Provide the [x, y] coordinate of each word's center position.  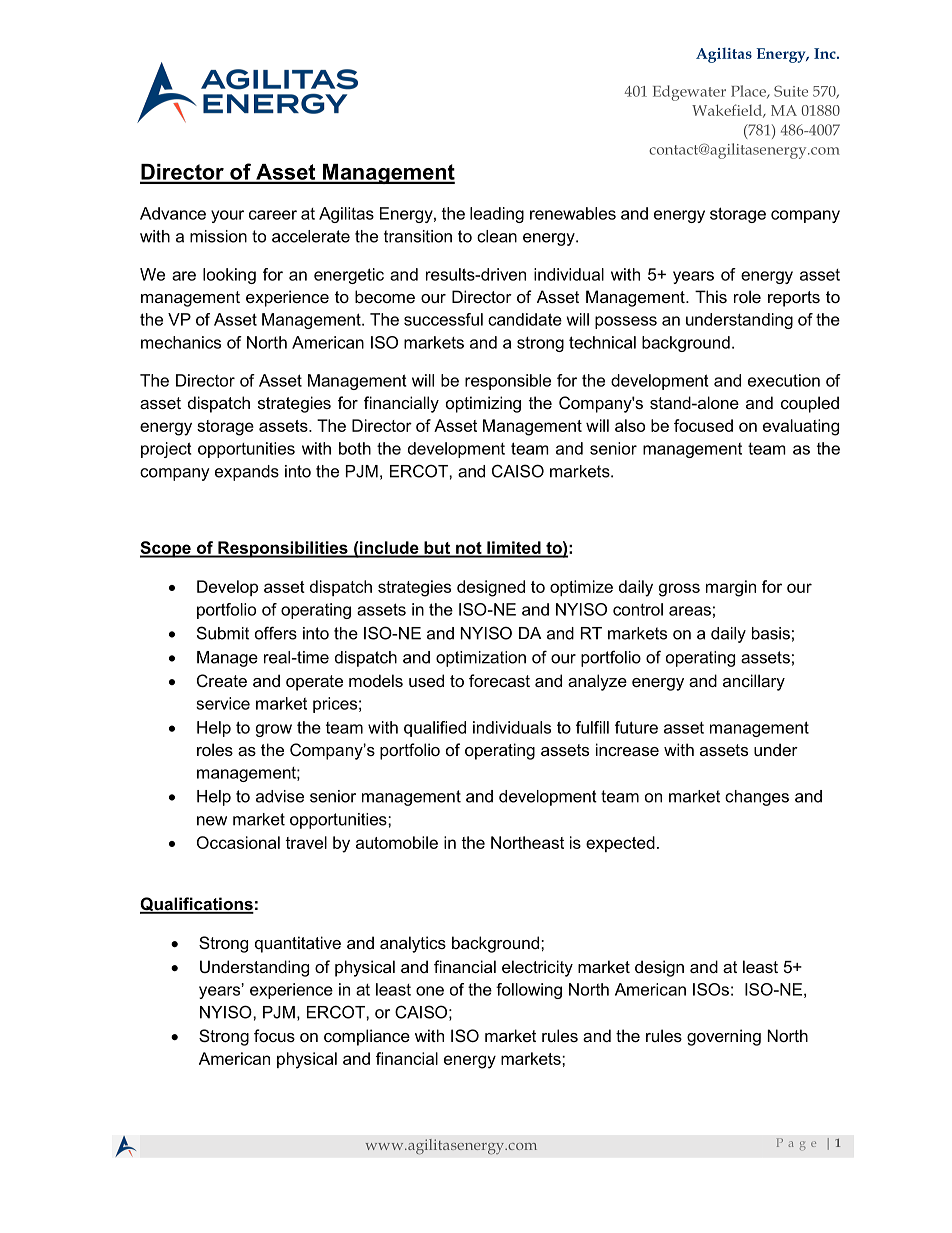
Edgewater [689, 93]
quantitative [298, 944]
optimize [581, 588]
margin [731, 588]
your [227, 216]
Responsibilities [283, 549]
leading [497, 215]
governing [724, 1037]
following [529, 991]
